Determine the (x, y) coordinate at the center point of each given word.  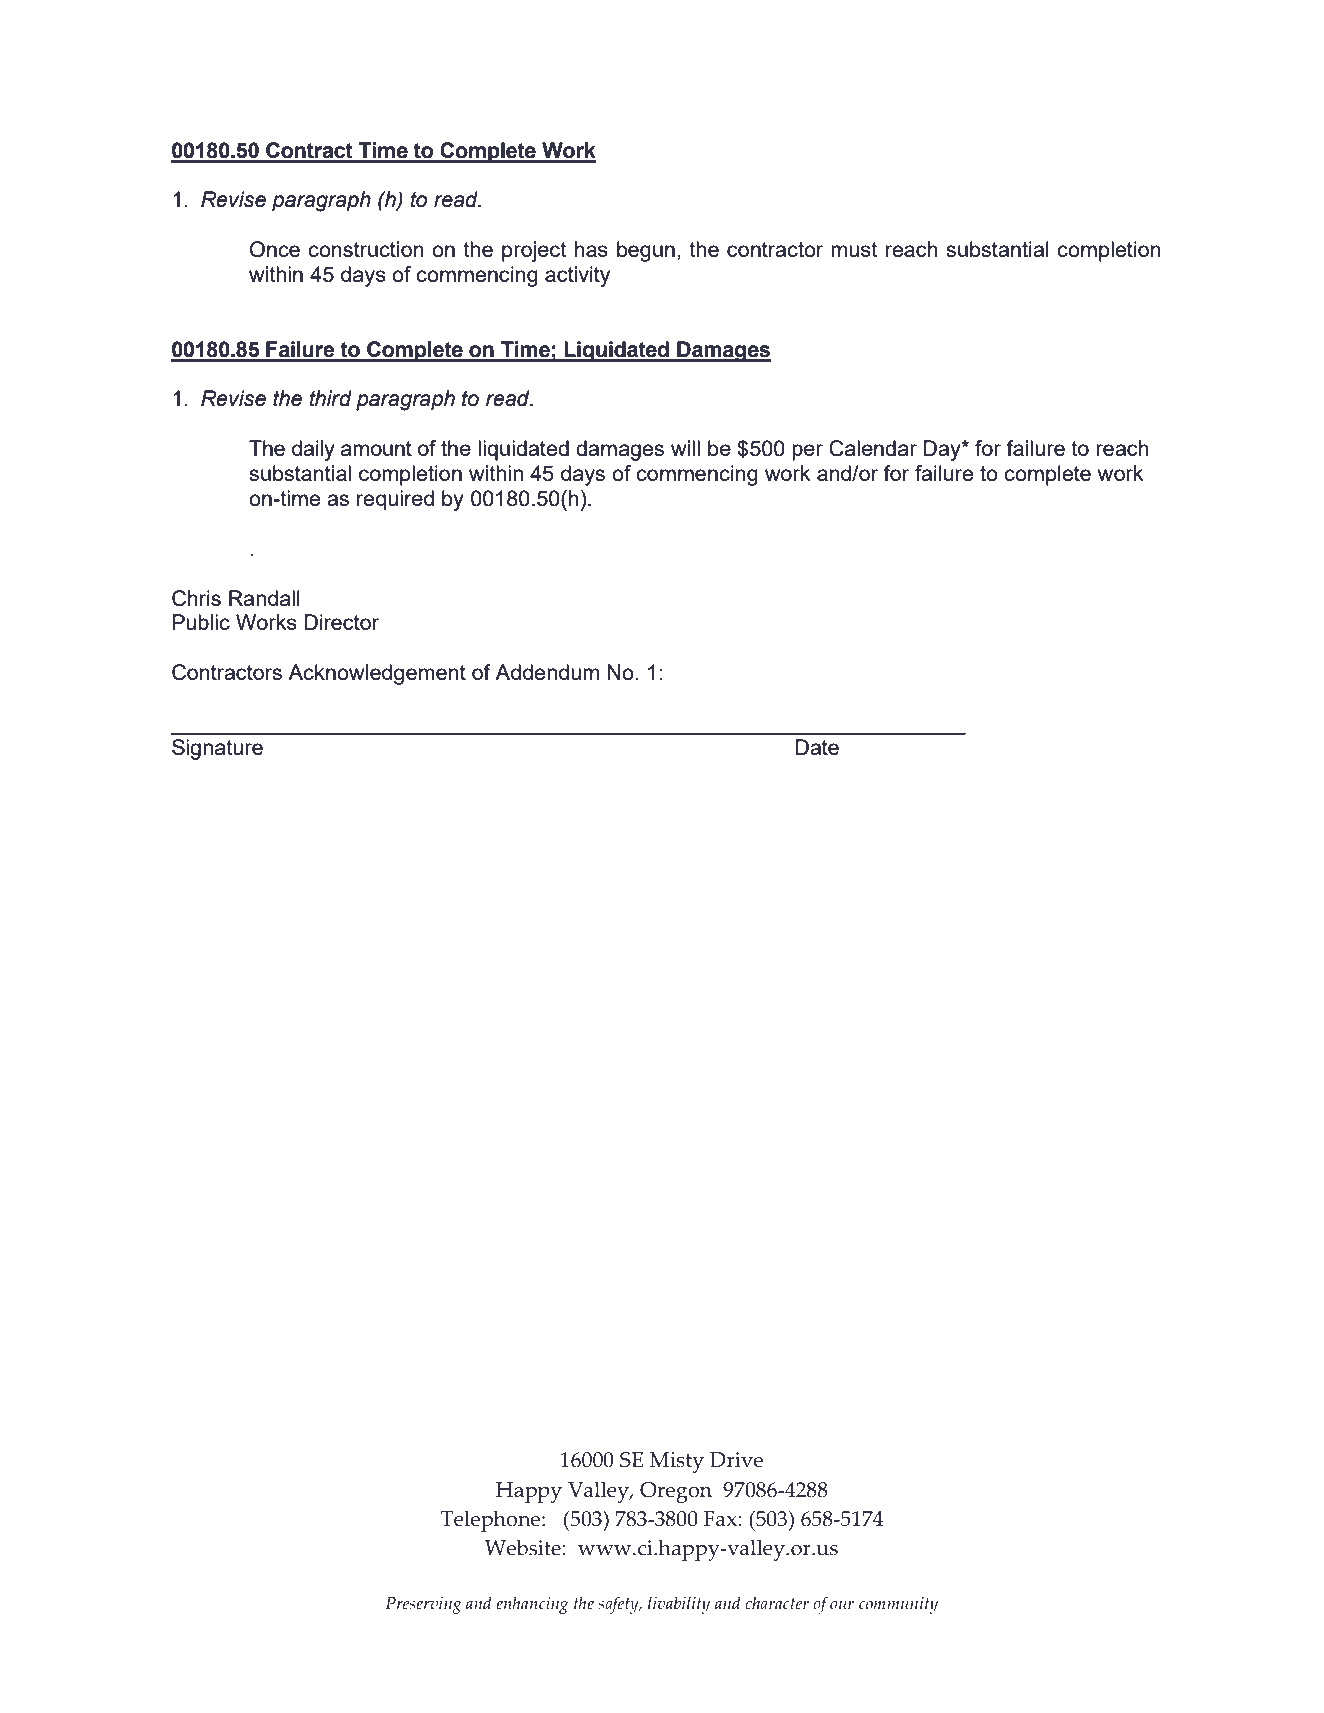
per (807, 452)
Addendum (547, 672)
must (854, 249)
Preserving (423, 1605)
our (842, 1605)
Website (524, 1547)
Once (275, 249)
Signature (217, 749)
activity (577, 276)
